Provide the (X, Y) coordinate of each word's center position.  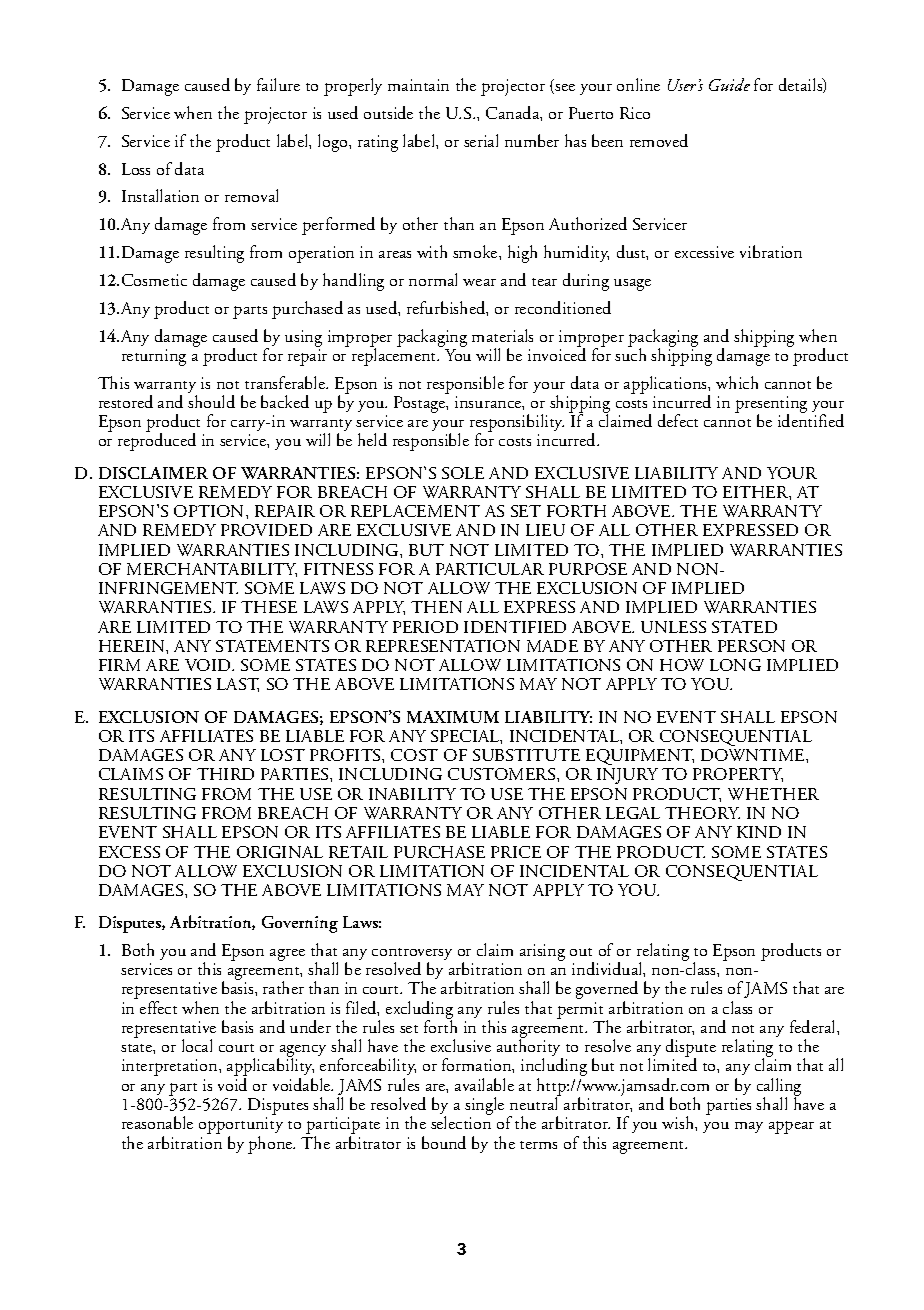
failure (278, 84)
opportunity (241, 1127)
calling (779, 1088)
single (484, 1107)
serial (481, 140)
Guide (729, 84)
